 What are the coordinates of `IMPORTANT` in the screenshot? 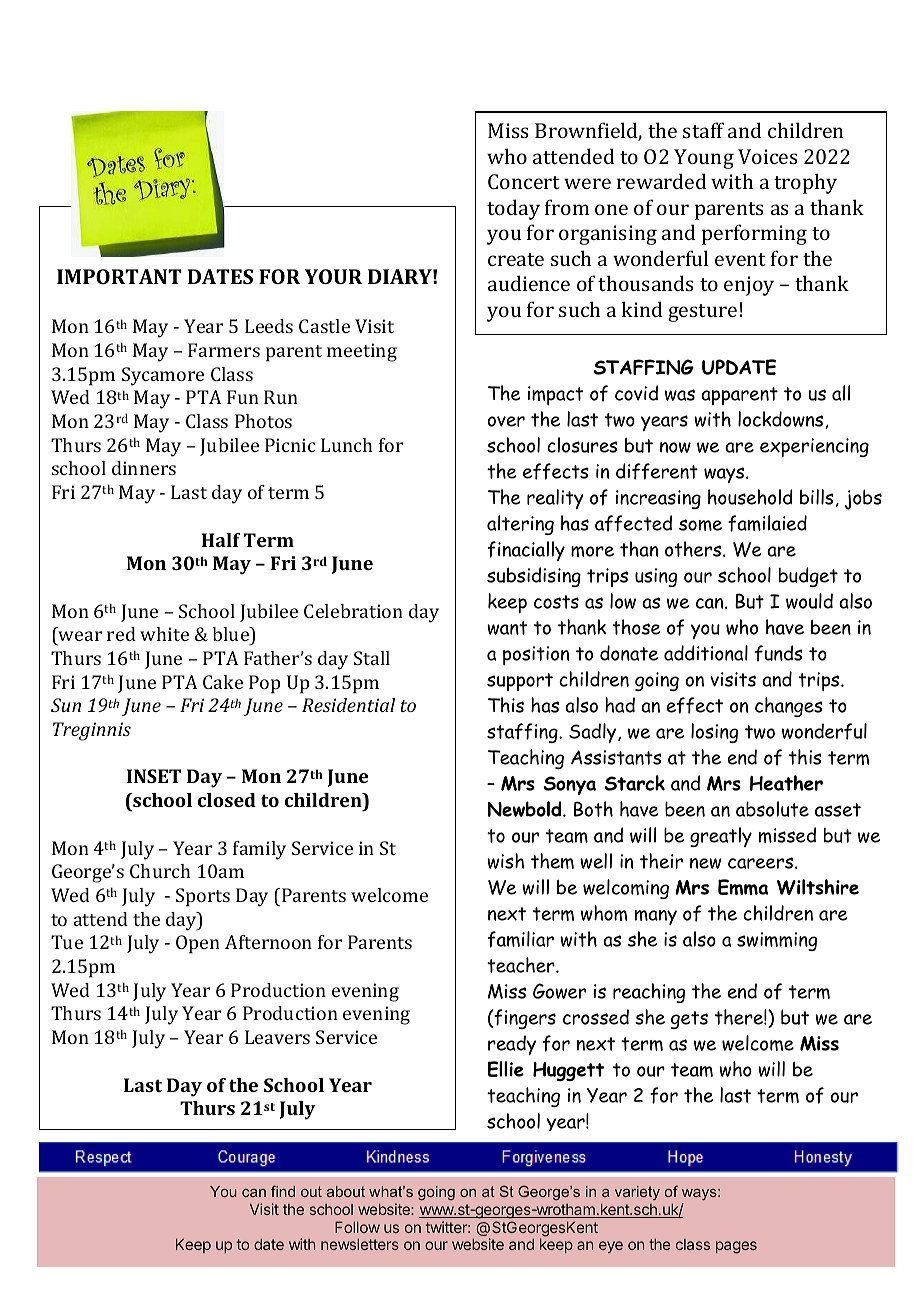 It's located at (119, 276).
